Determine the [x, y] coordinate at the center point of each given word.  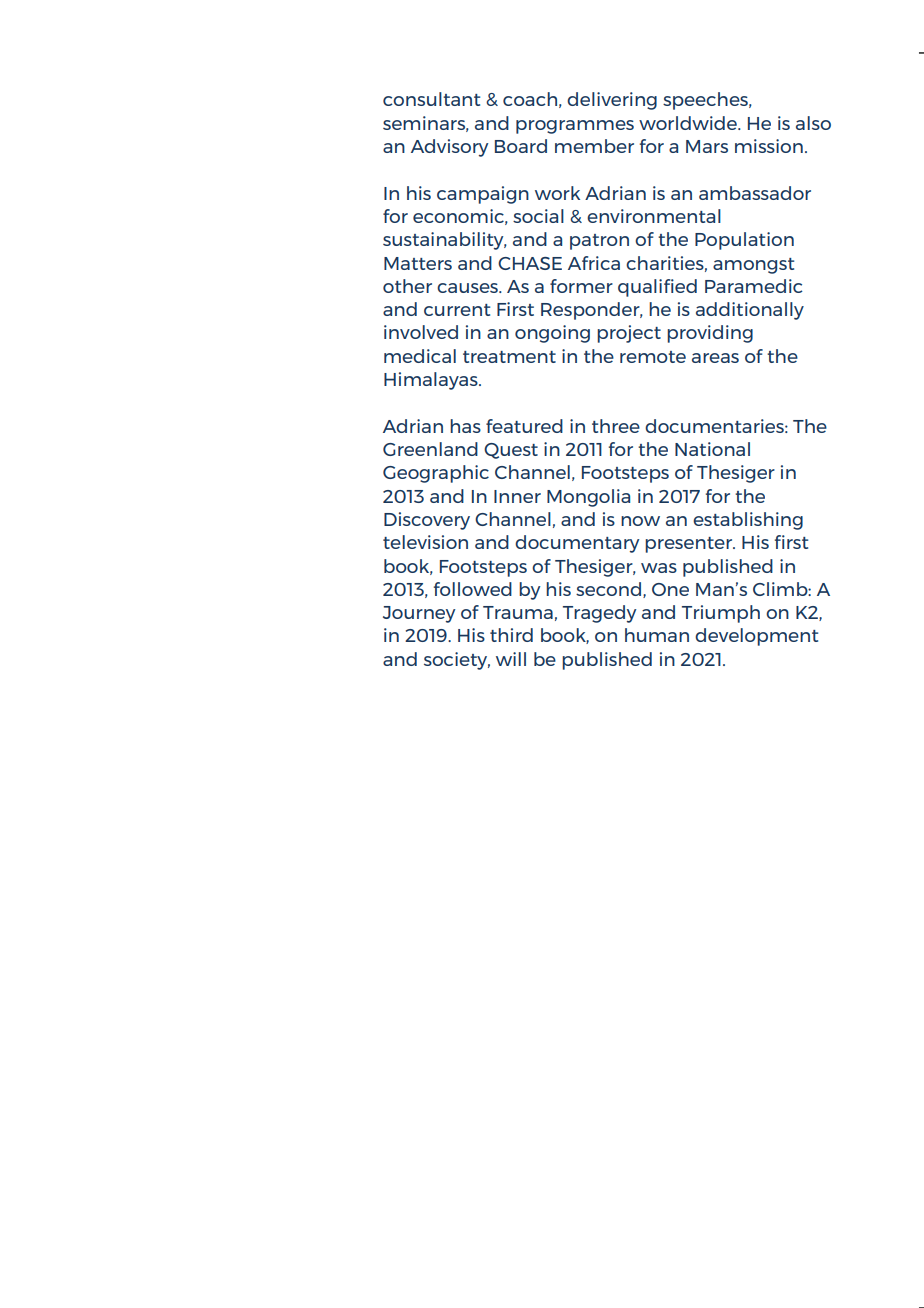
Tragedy [599, 614]
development [756, 637]
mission [769, 146]
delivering [612, 101]
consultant [431, 99]
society [457, 661]
